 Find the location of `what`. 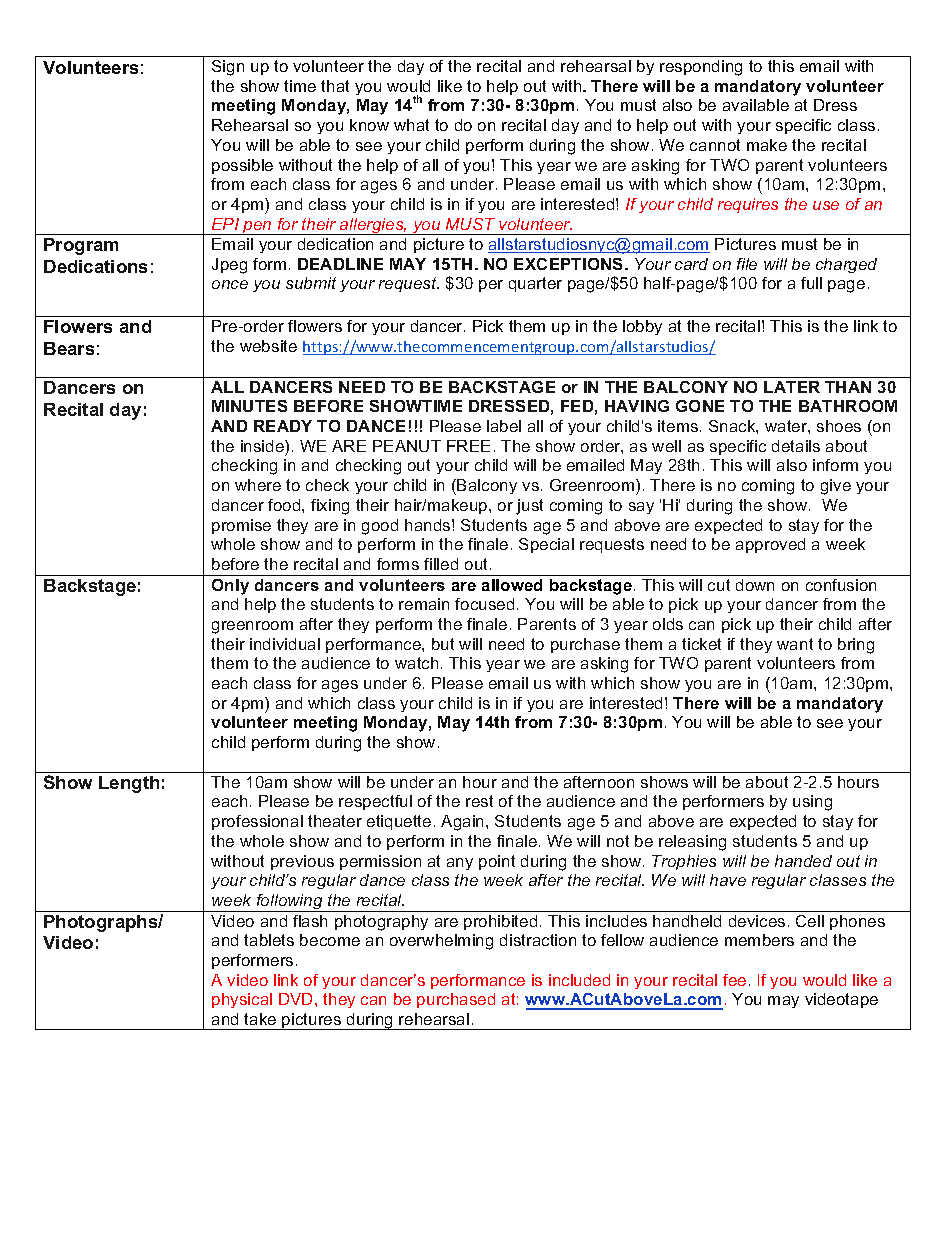

what is located at coordinates (411, 125).
